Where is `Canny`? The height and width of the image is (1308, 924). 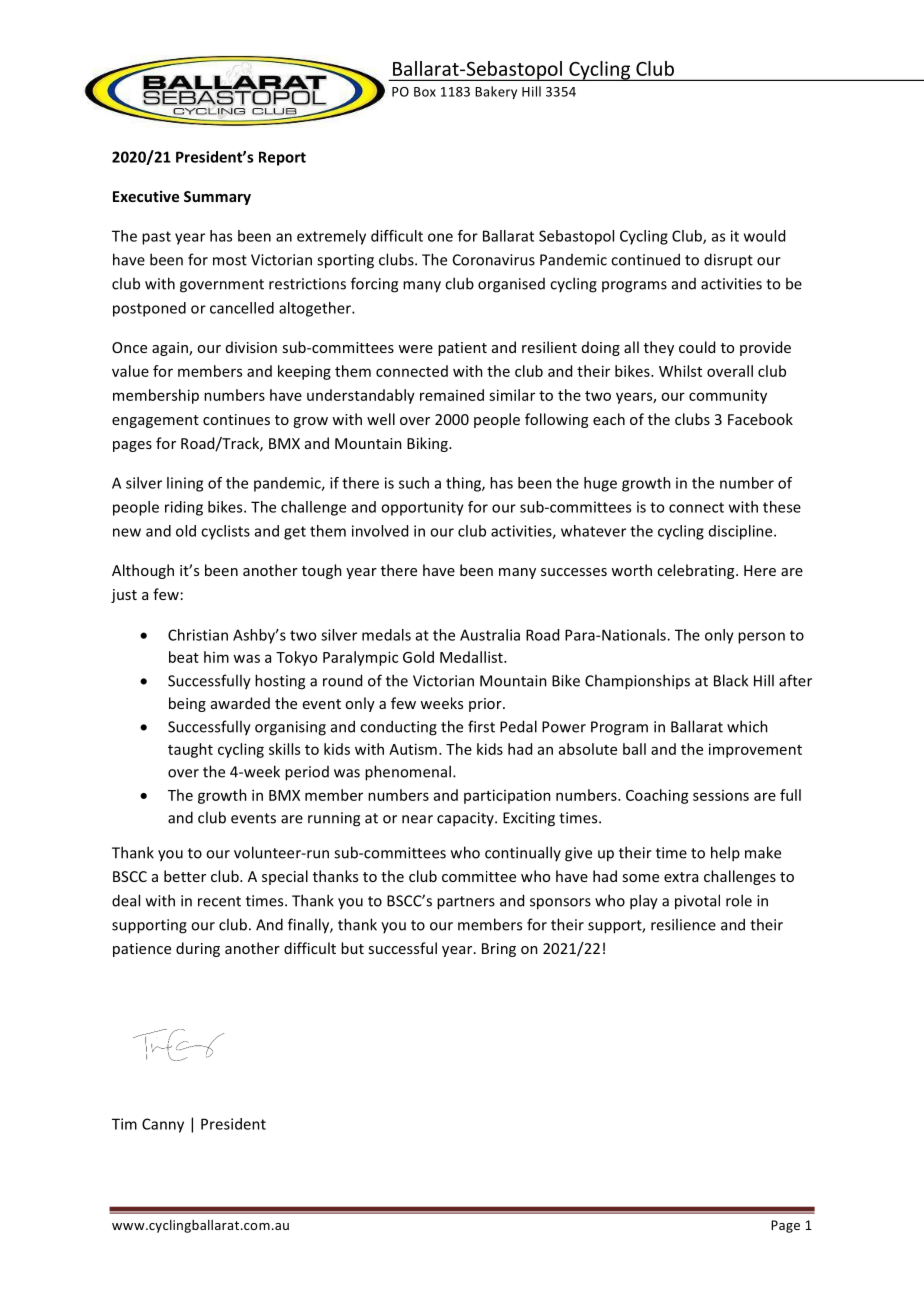
Canny is located at coordinates (163, 1125).
